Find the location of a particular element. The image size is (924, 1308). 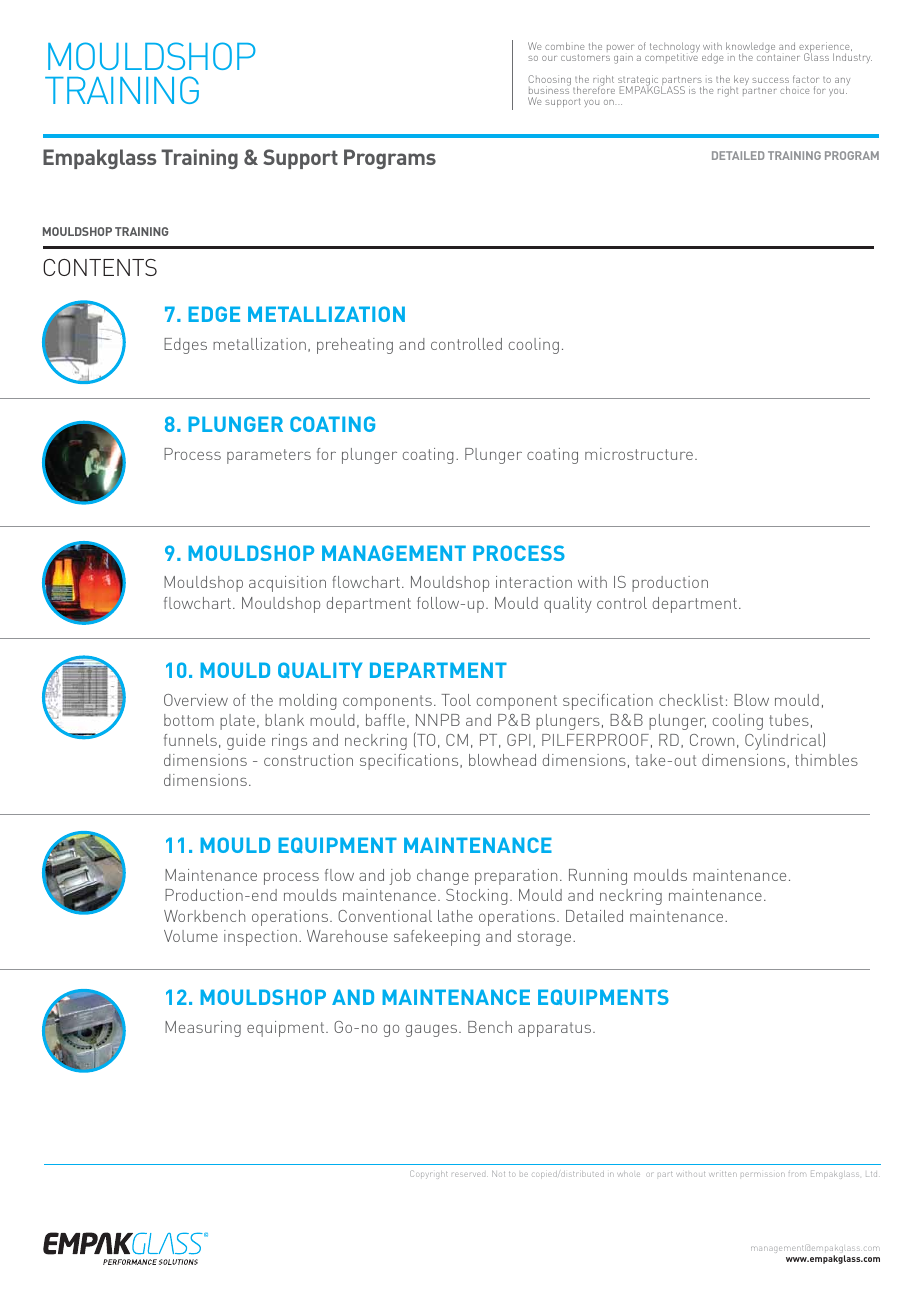

Measuring is located at coordinates (203, 1029).
